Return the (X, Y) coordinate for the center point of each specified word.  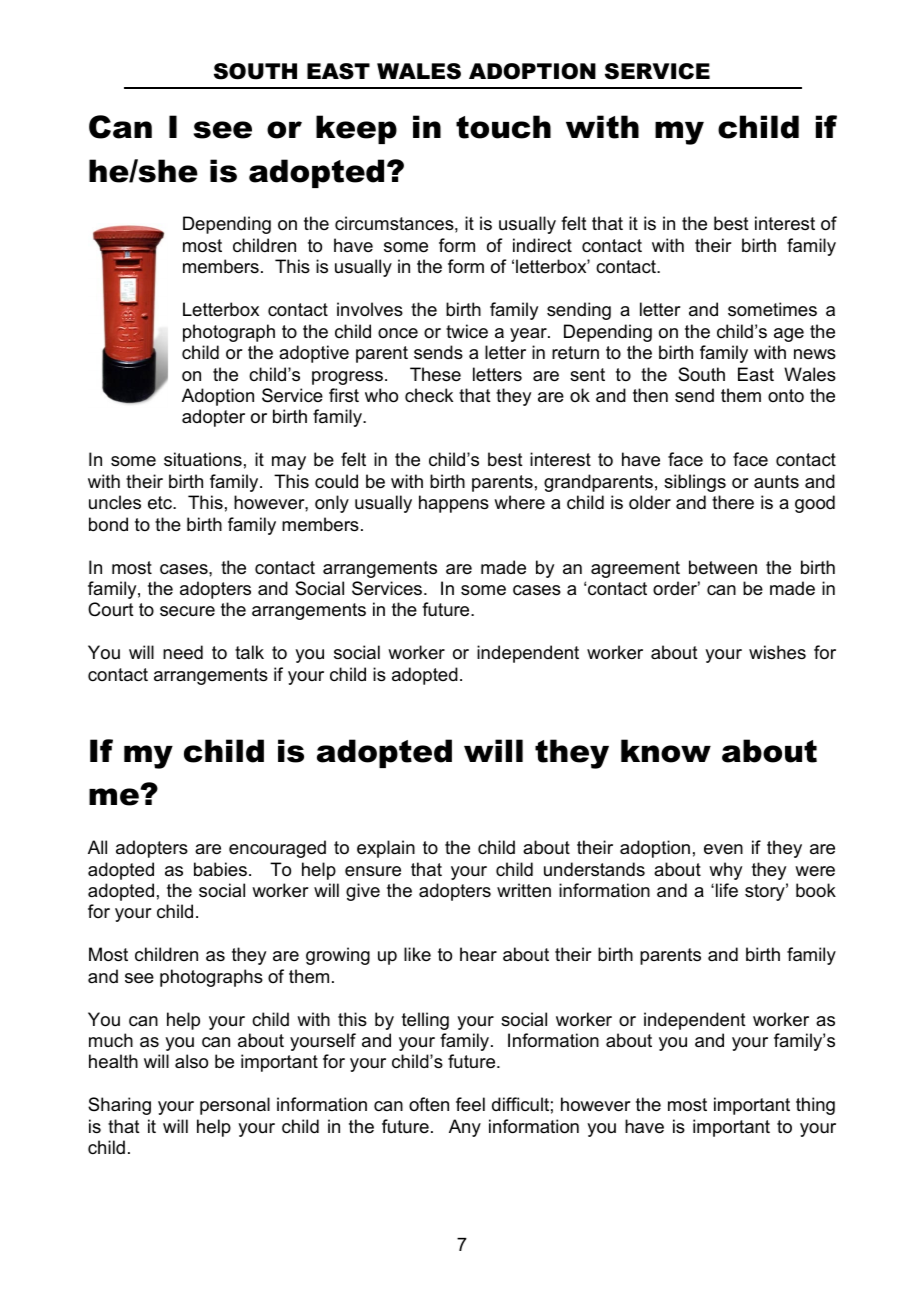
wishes (777, 652)
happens (454, 504)
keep (356, 129)
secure (187, 611)
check (429, 395)
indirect (542, 245)
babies (220, 869)
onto (786, 395)
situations (203, 459)
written (524, 890)
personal (235, 1106)
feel (470, 1104)
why (725, 871)
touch (503, 127)
